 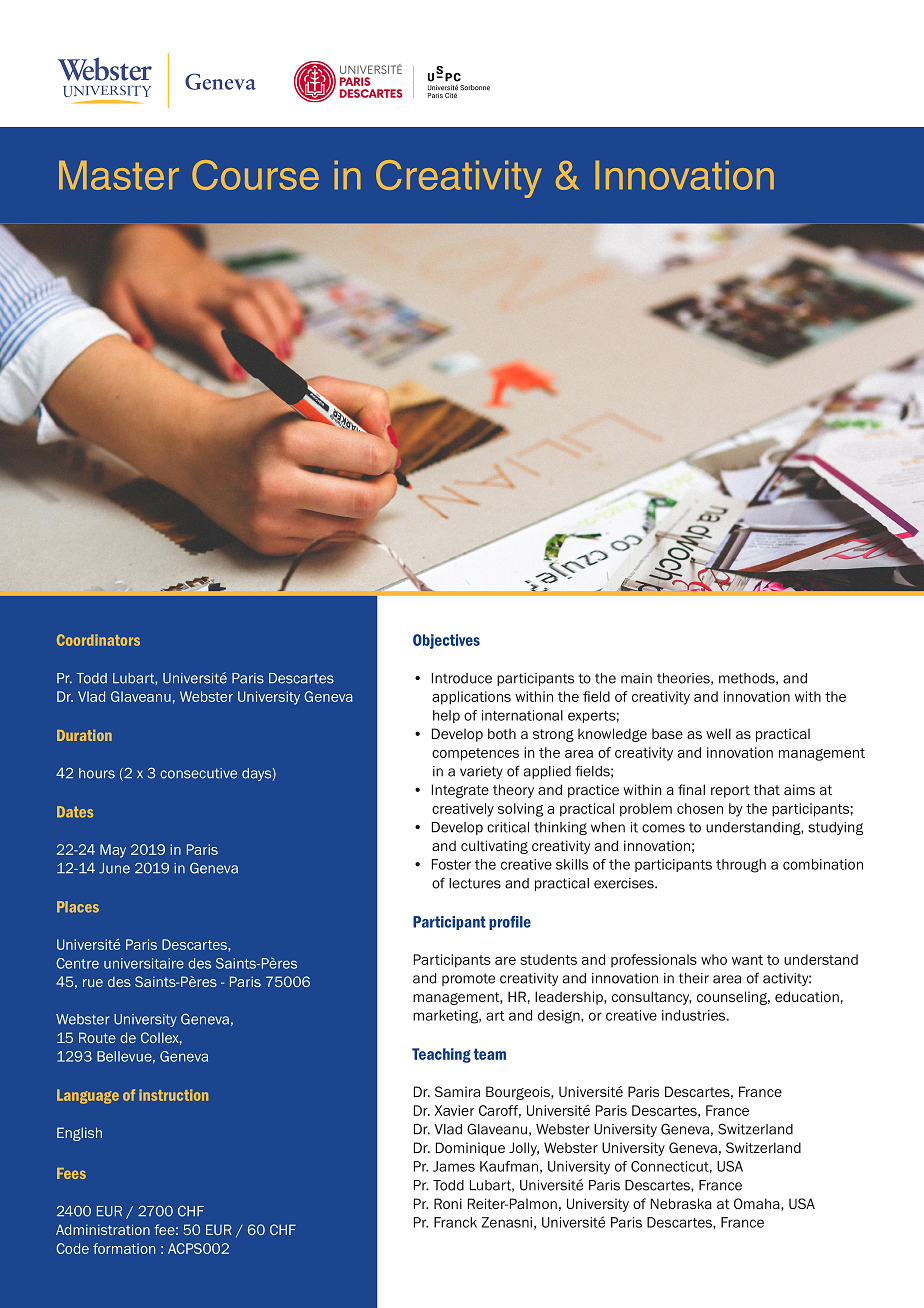 What do you see at coordinates (636, 678) in the document?
I see `main` at bounding box center [636, 678].
